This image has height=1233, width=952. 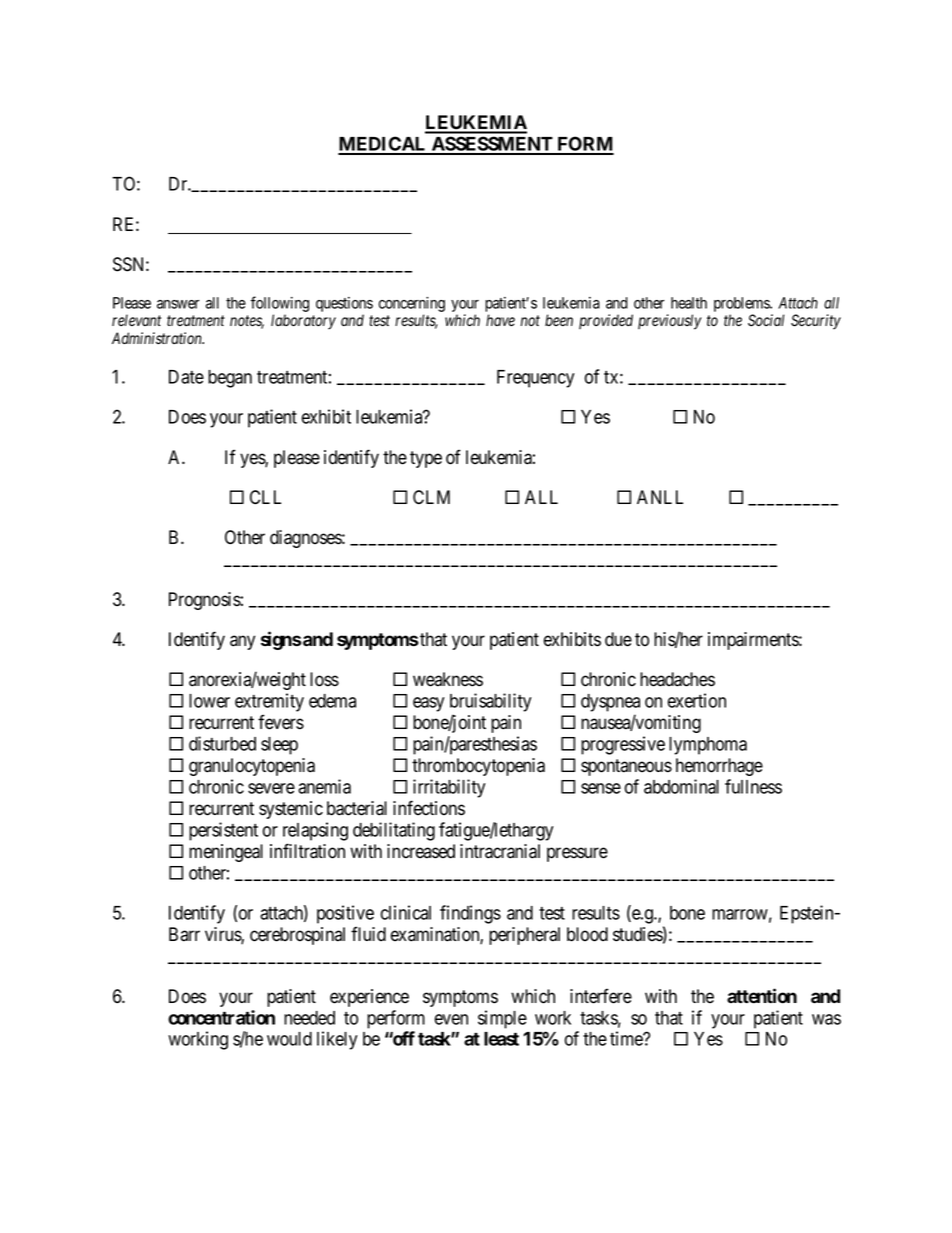 What do you see at coordinates (689, 303) in the image?
I see `health` at bounding box center [689, 303].
